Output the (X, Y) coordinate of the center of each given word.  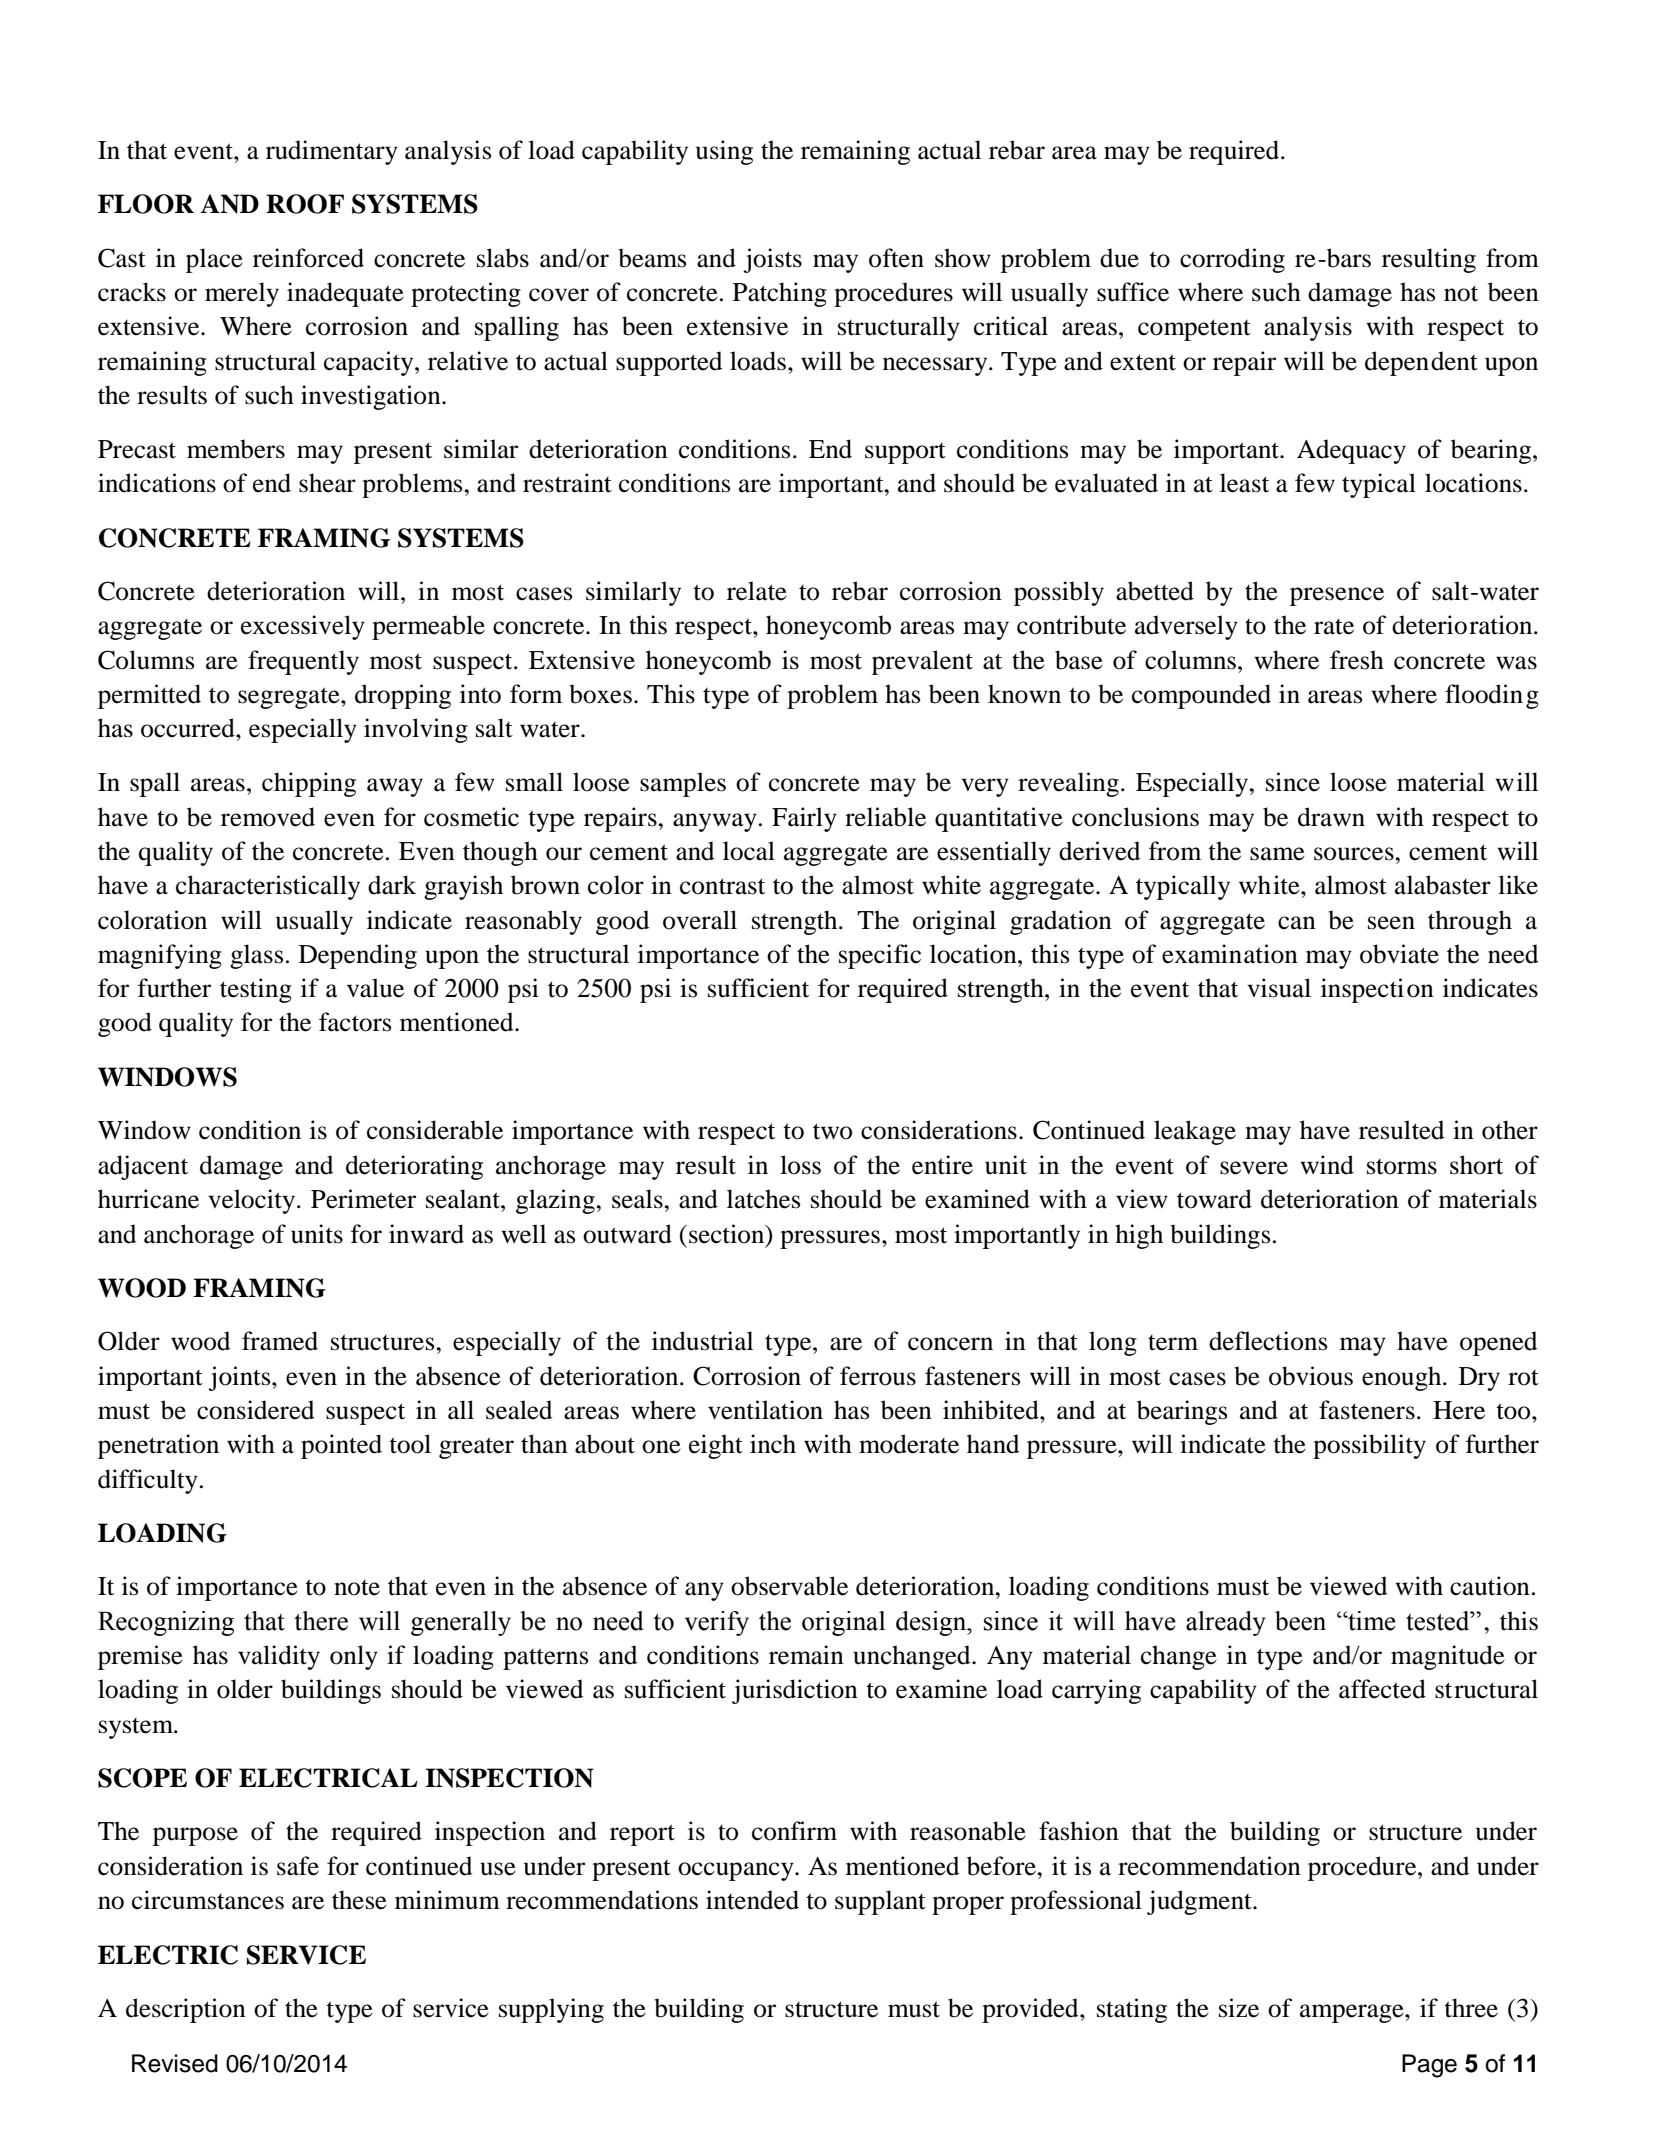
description (186, 2010)
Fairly (804, 819)
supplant (880, 1902)
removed (268, 817)
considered (255, 1410)
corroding (1232, 260)
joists (772, 260)
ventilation (765, 1410)
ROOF (305, 204)
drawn (1331, 817)
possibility (1369, 1446)
